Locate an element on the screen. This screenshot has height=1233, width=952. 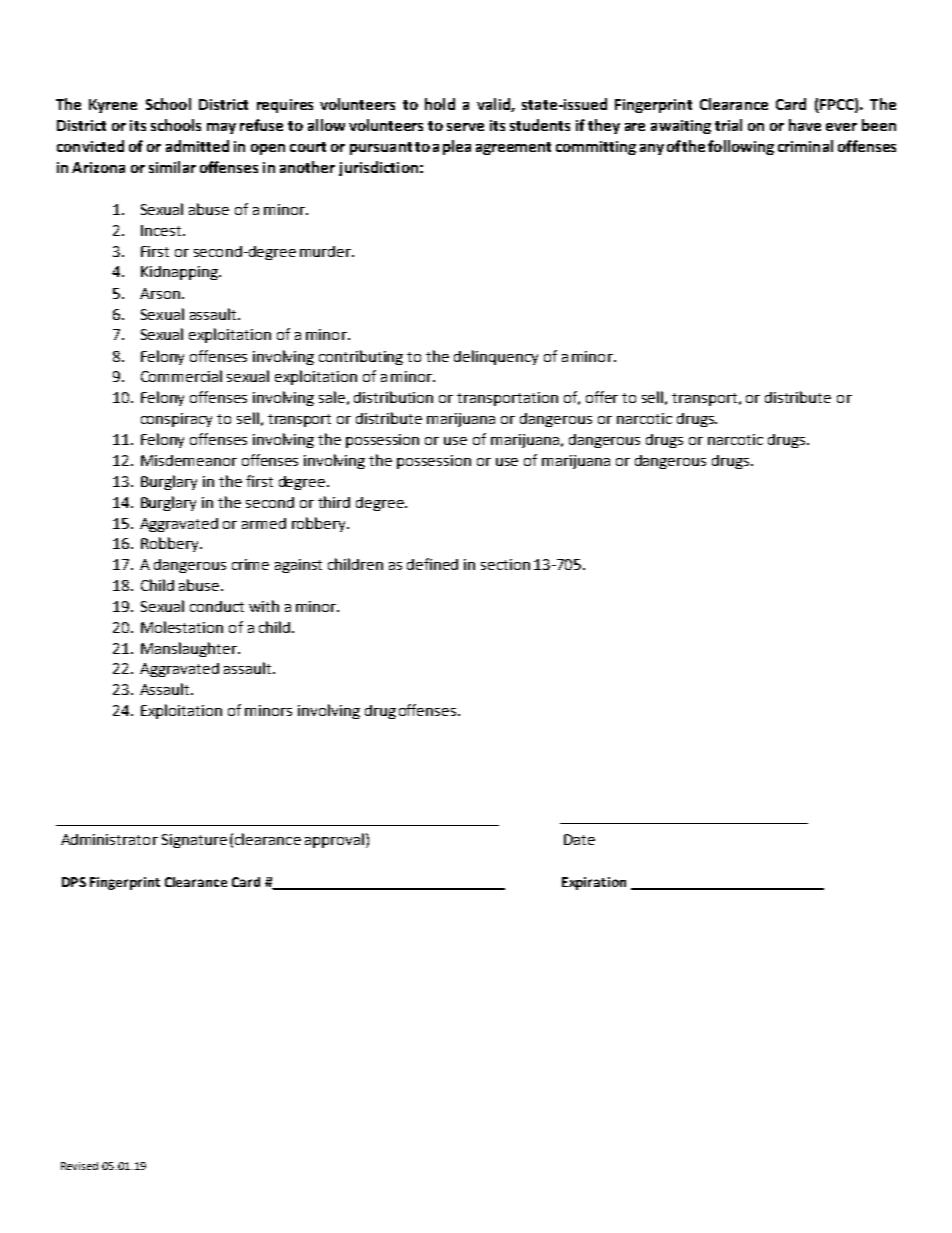
criminal is located at coordinates (805, 146).
